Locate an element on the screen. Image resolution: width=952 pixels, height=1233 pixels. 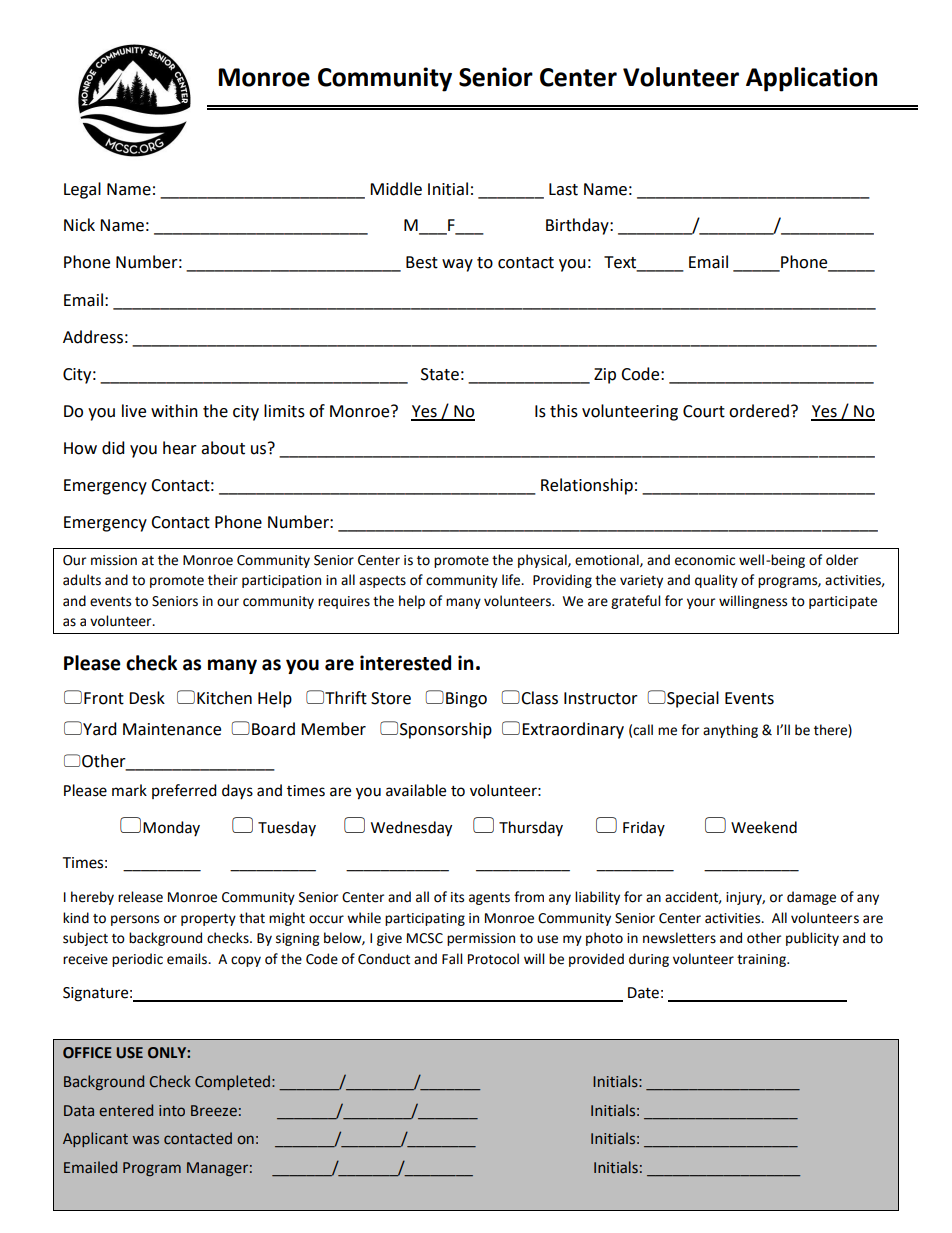
agents is located at coordinates (489, 899).
